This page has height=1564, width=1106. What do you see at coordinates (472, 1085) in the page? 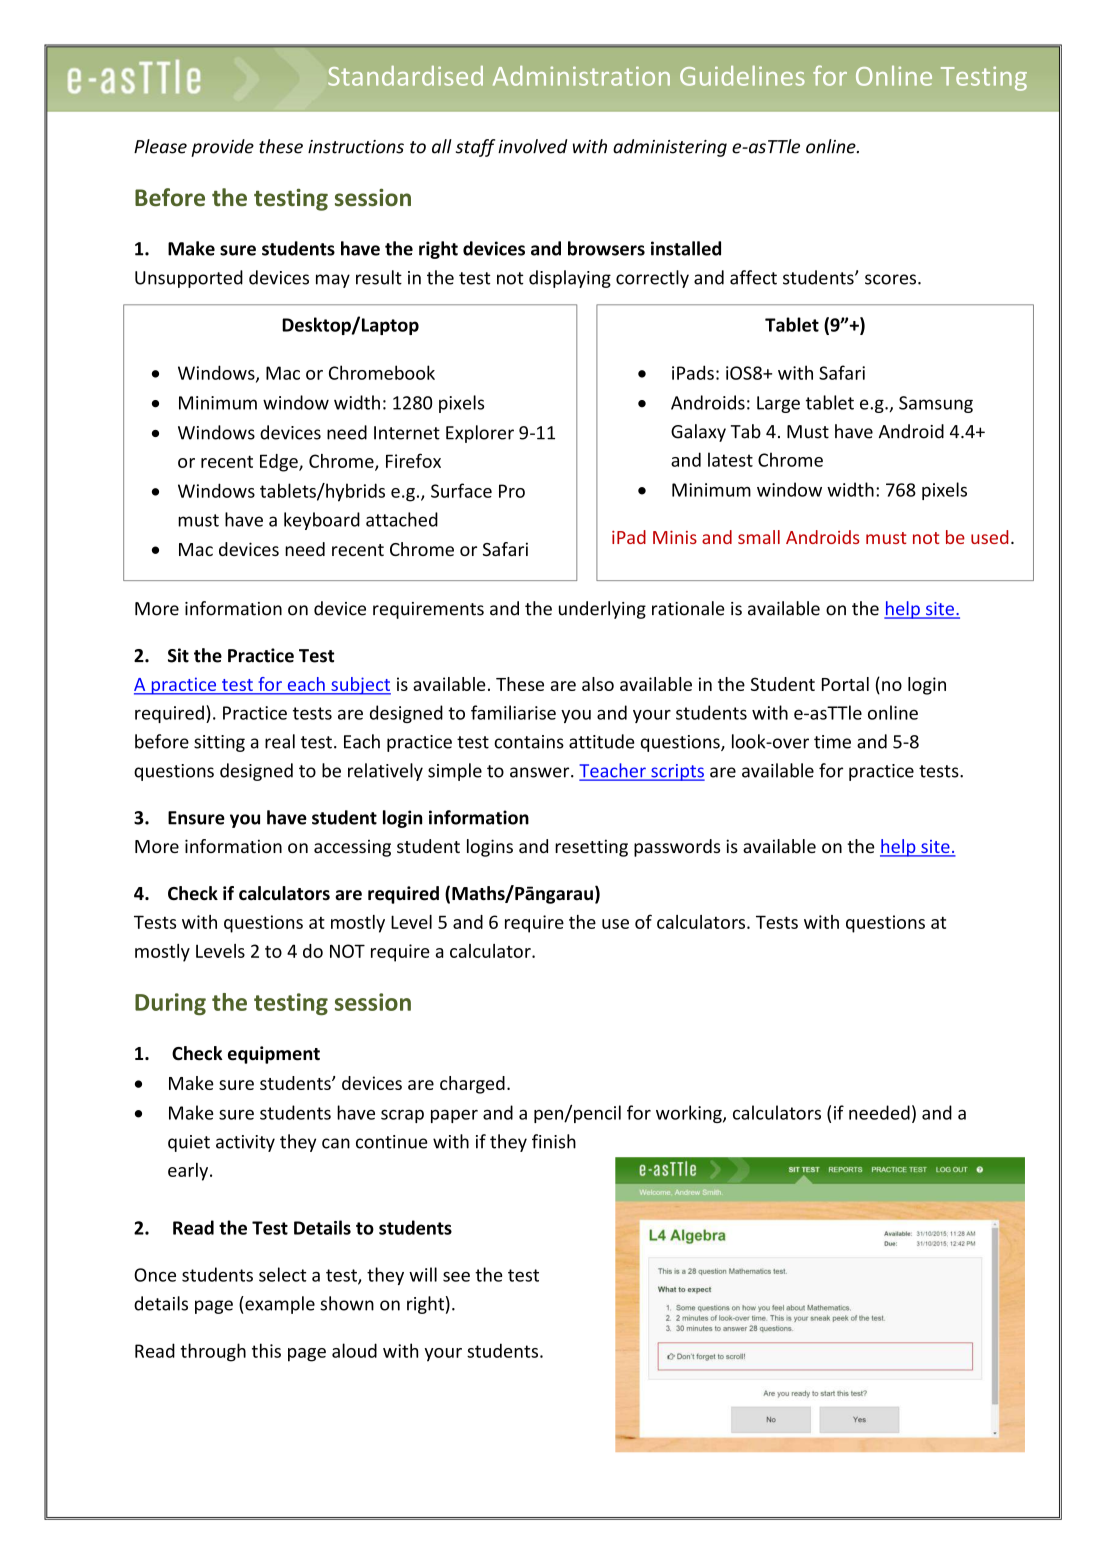
I see `charged` at bounding box center [472, 1085].
